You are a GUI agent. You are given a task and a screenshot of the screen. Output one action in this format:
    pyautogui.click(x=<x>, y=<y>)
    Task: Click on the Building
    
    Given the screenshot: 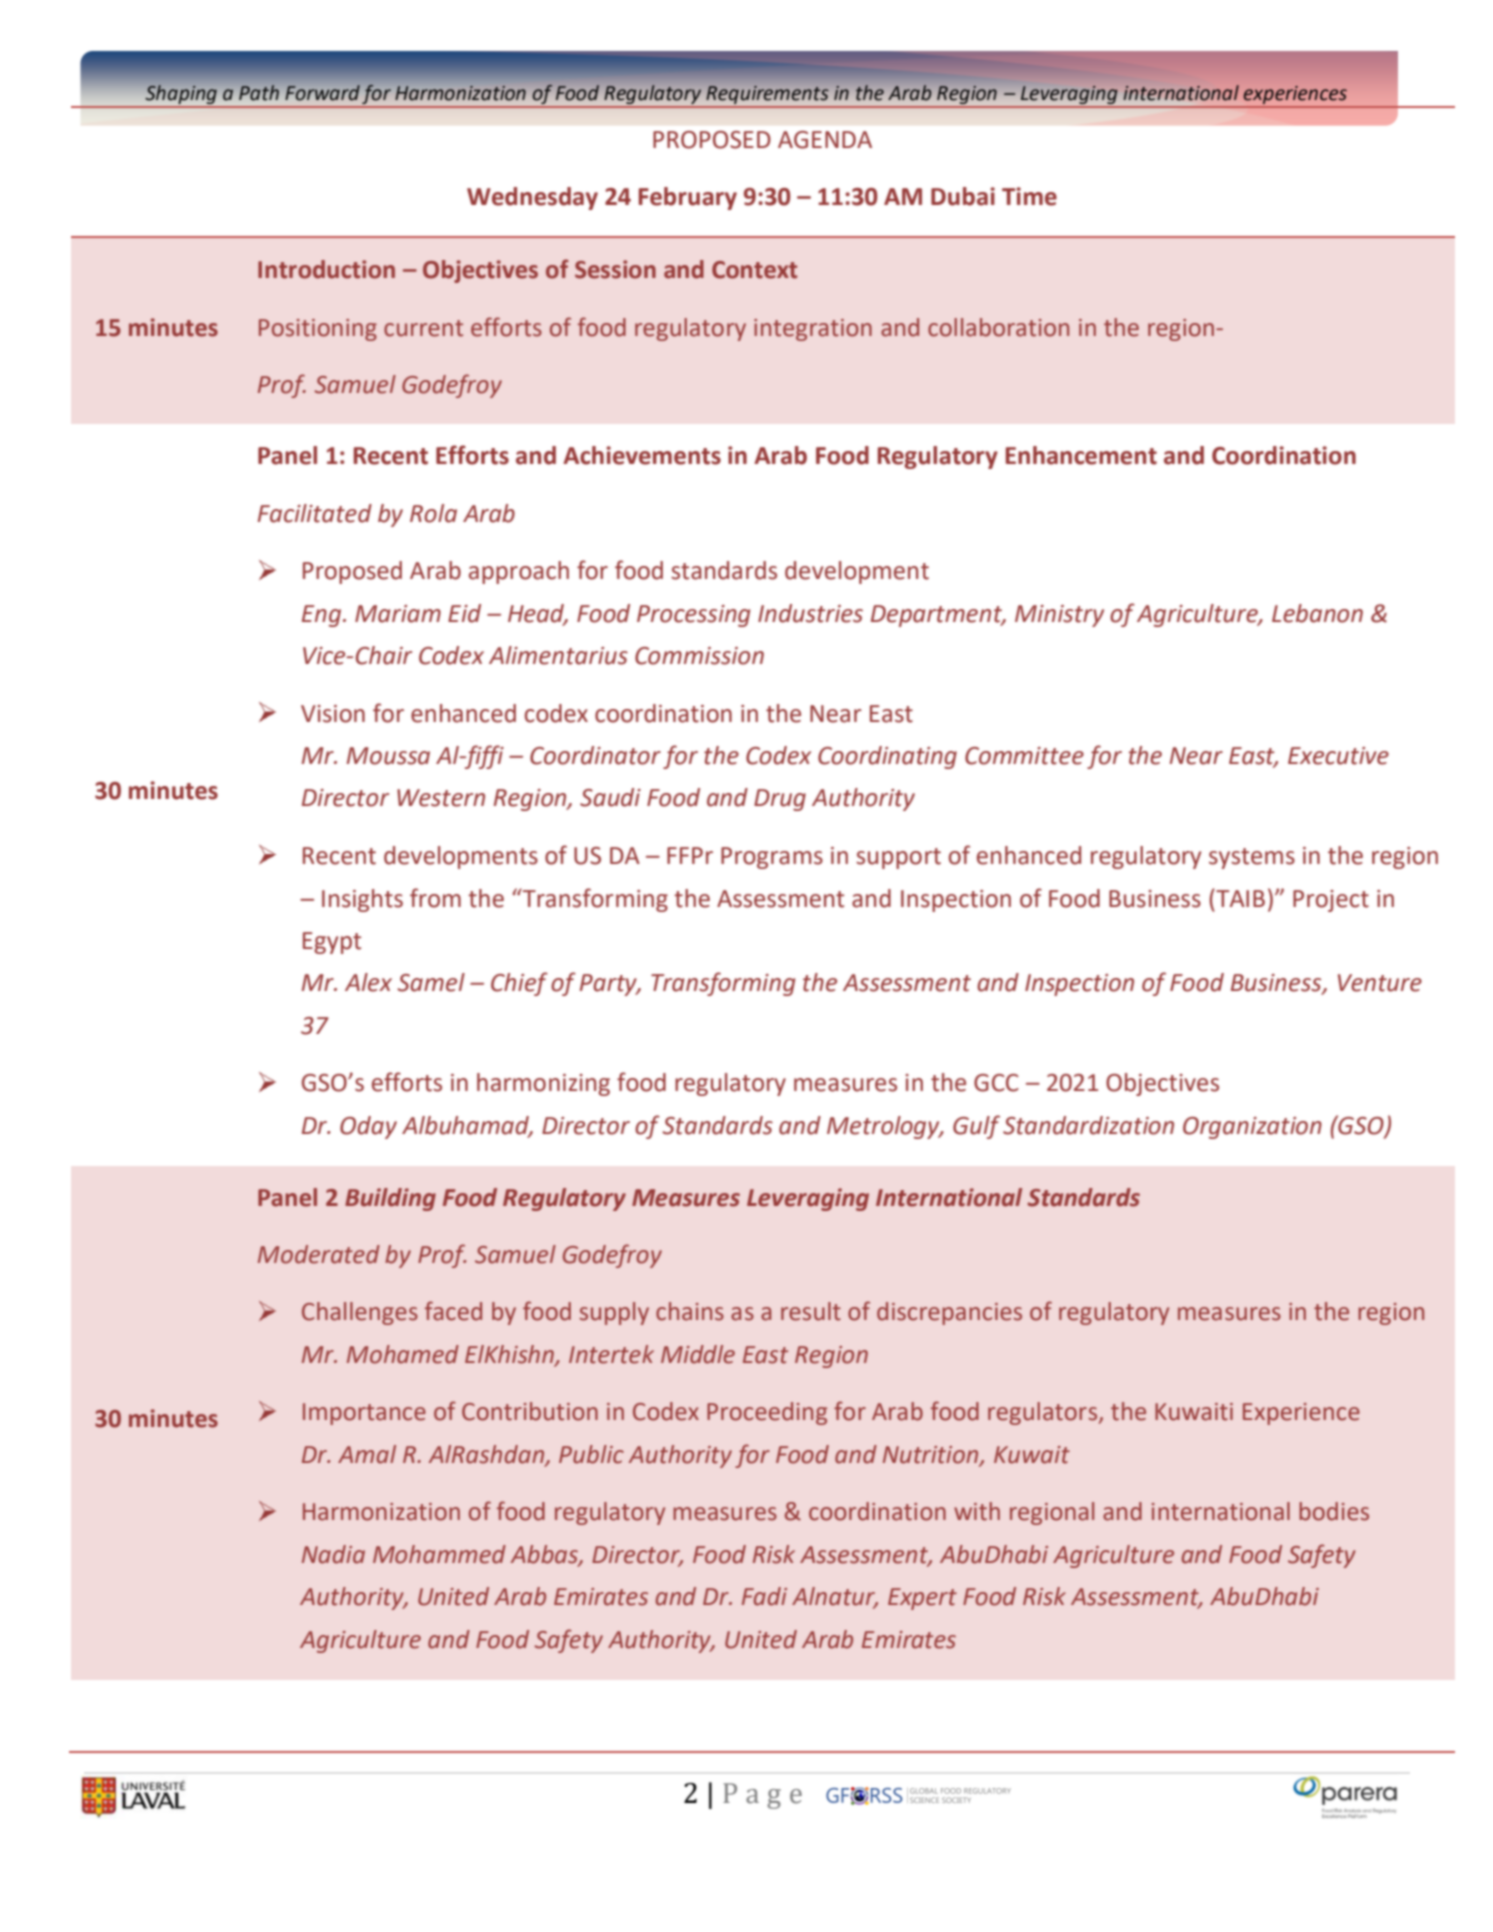 What is the action you would take?
    pyautogui.click(x=390, y=1199)
